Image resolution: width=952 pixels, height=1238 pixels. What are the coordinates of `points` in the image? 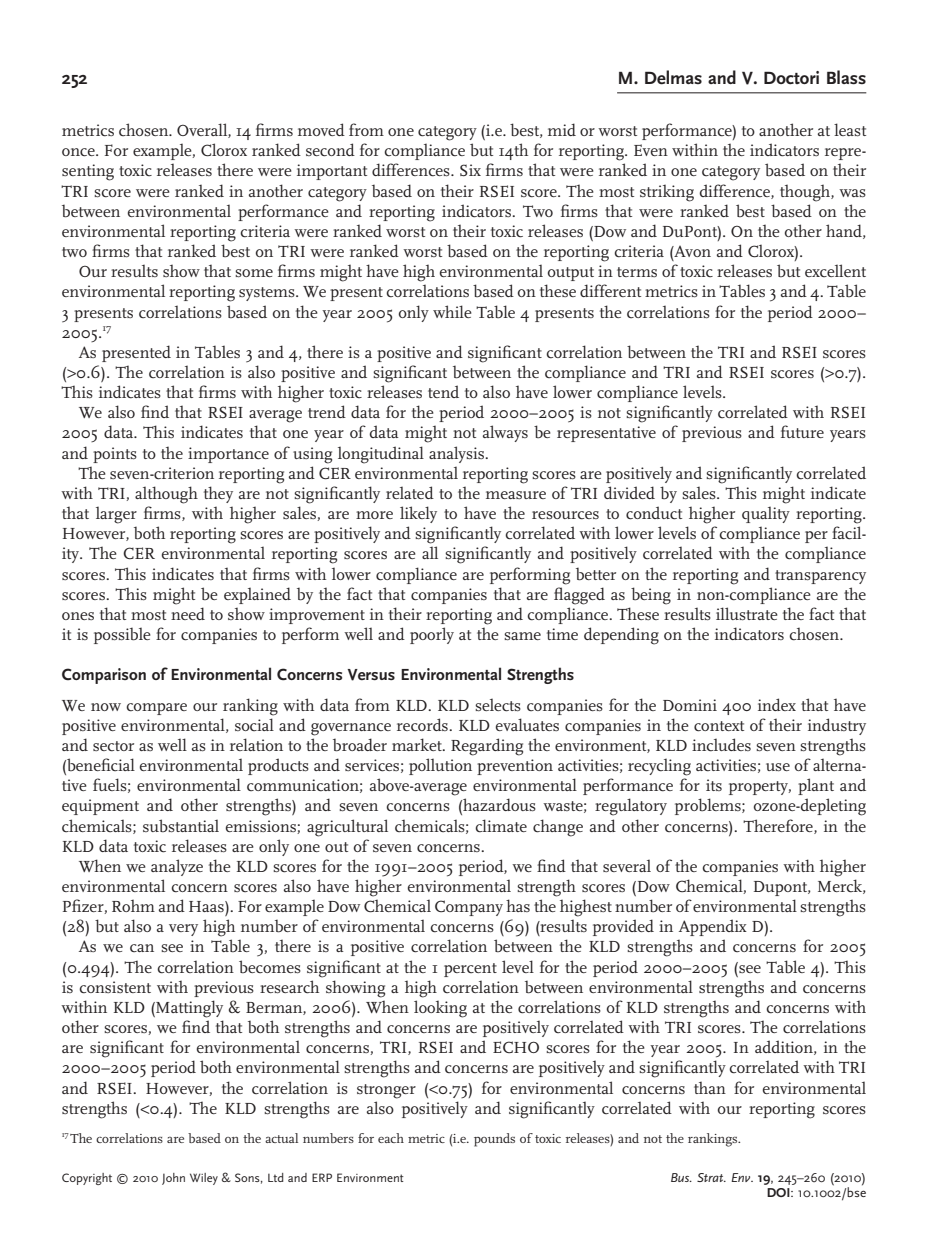 It's located at (115, 455).
